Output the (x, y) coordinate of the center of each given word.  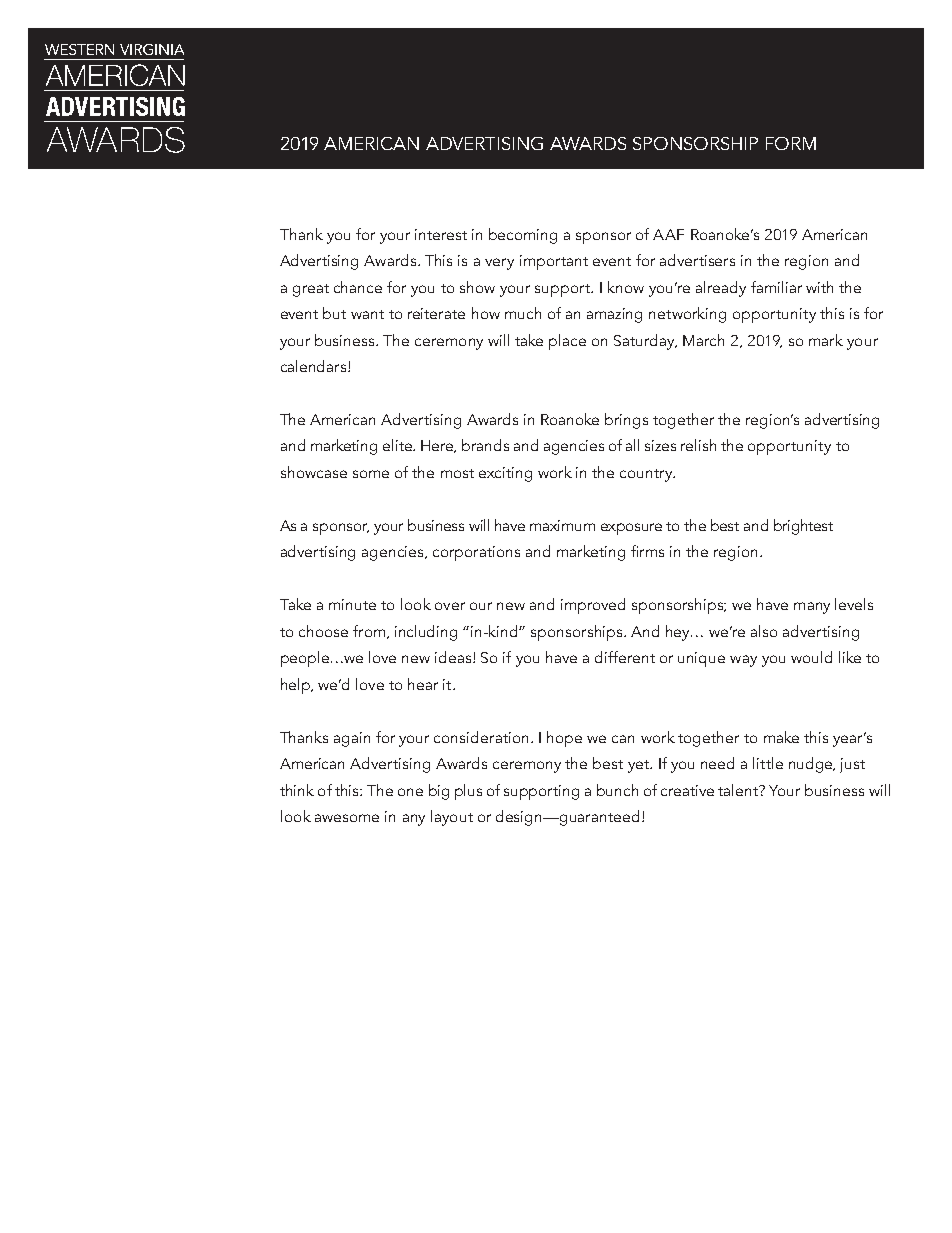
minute (352, 604)
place (567, 342)
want (367, 314)
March (703, 340)
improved (593, 606)
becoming (523, 236)
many (812, 608)
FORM (791, 143)
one (410, 792)
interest (441, 234)
